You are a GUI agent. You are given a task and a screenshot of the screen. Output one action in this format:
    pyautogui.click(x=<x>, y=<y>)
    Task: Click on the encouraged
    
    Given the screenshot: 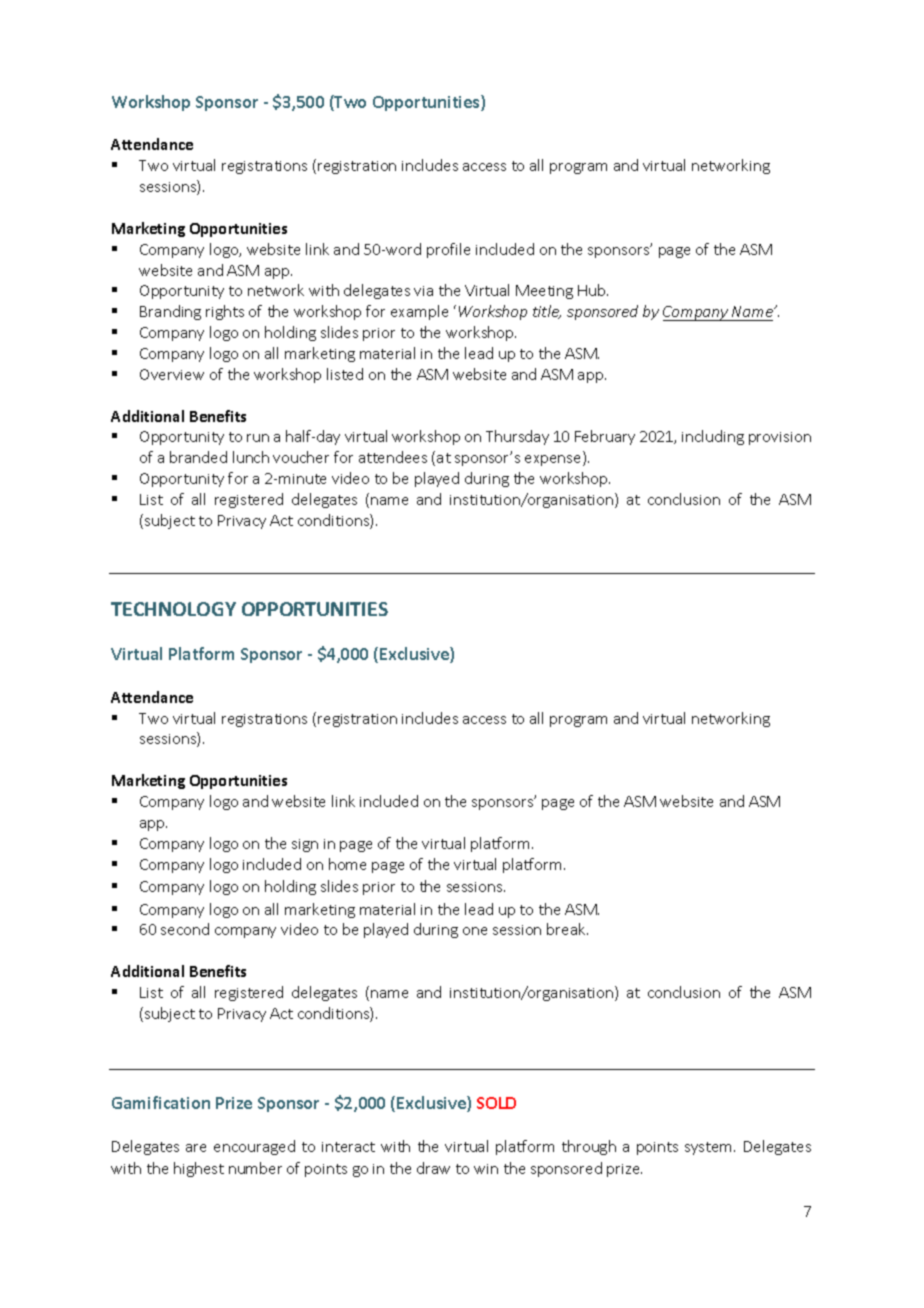 What is the action you would take?
    pyautogui.click(x=254, y=1147)
